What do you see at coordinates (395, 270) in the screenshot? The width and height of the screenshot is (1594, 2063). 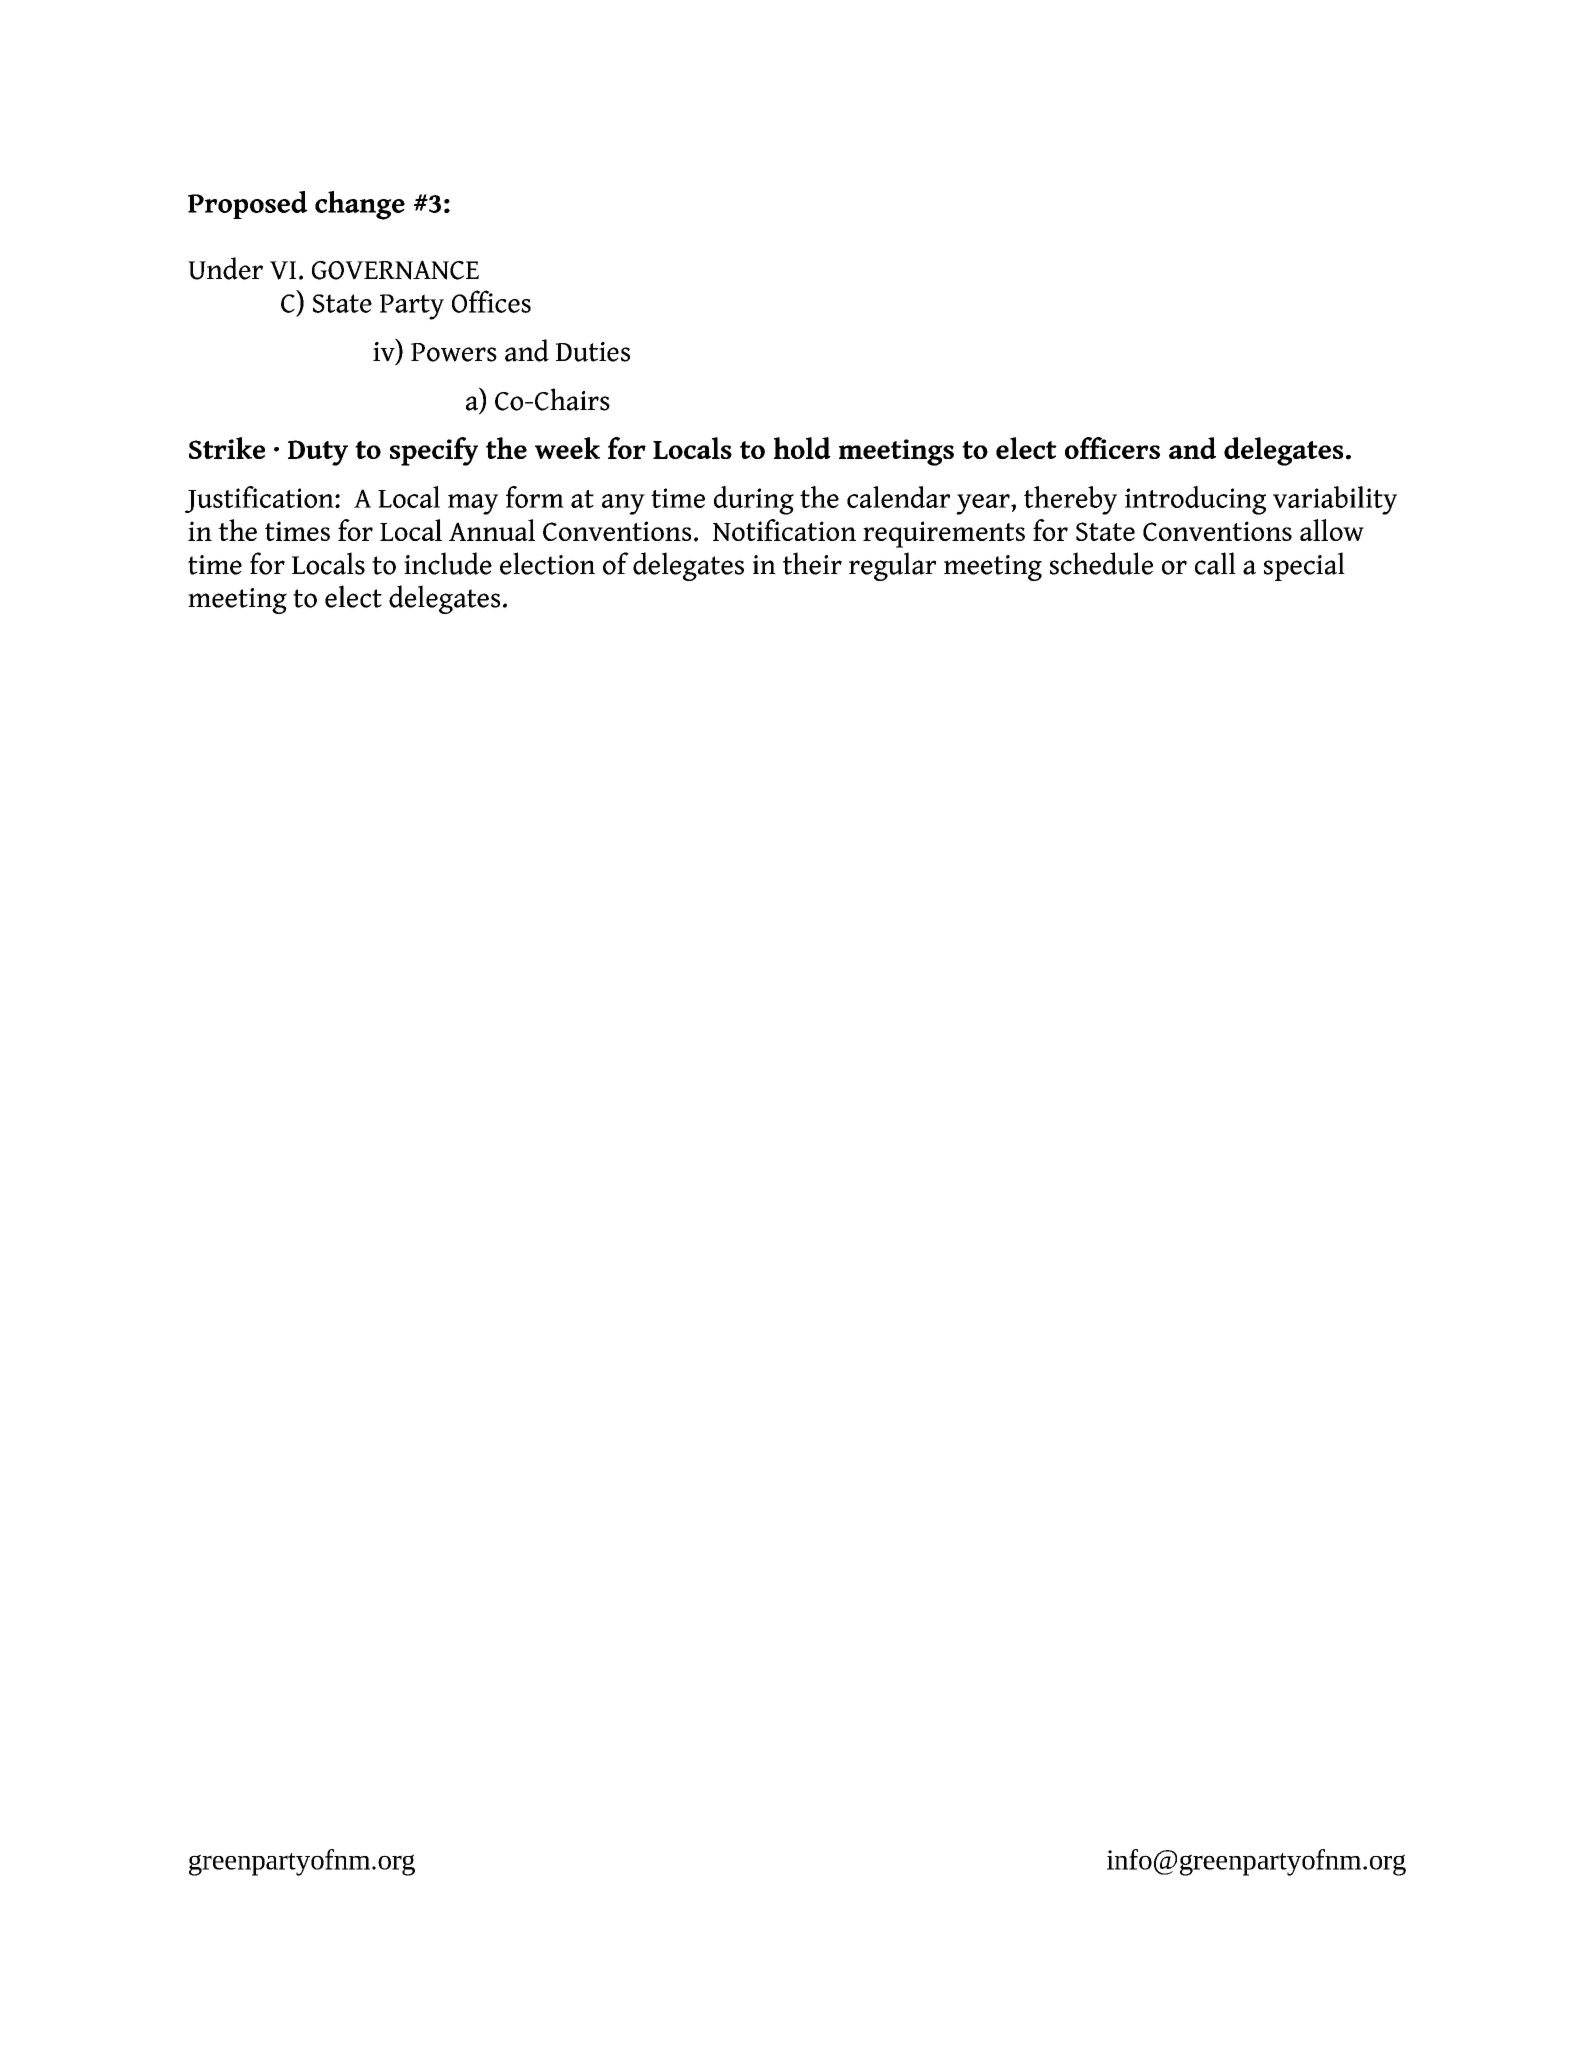 I see `GOVERNANCE` at bounding box center [395, 270].
